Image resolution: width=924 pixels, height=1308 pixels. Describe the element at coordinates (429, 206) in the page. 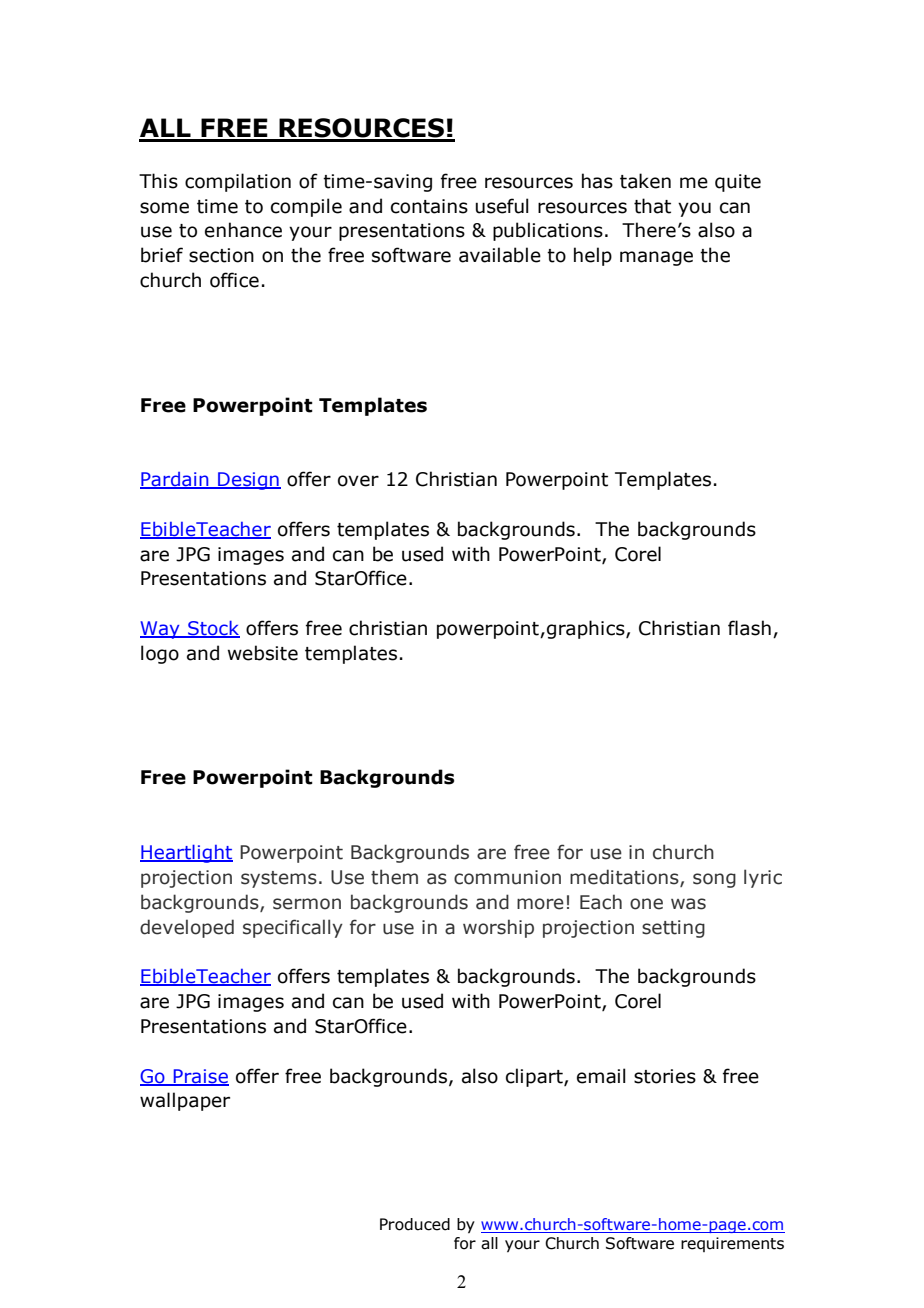

I see `contains` at that location.
